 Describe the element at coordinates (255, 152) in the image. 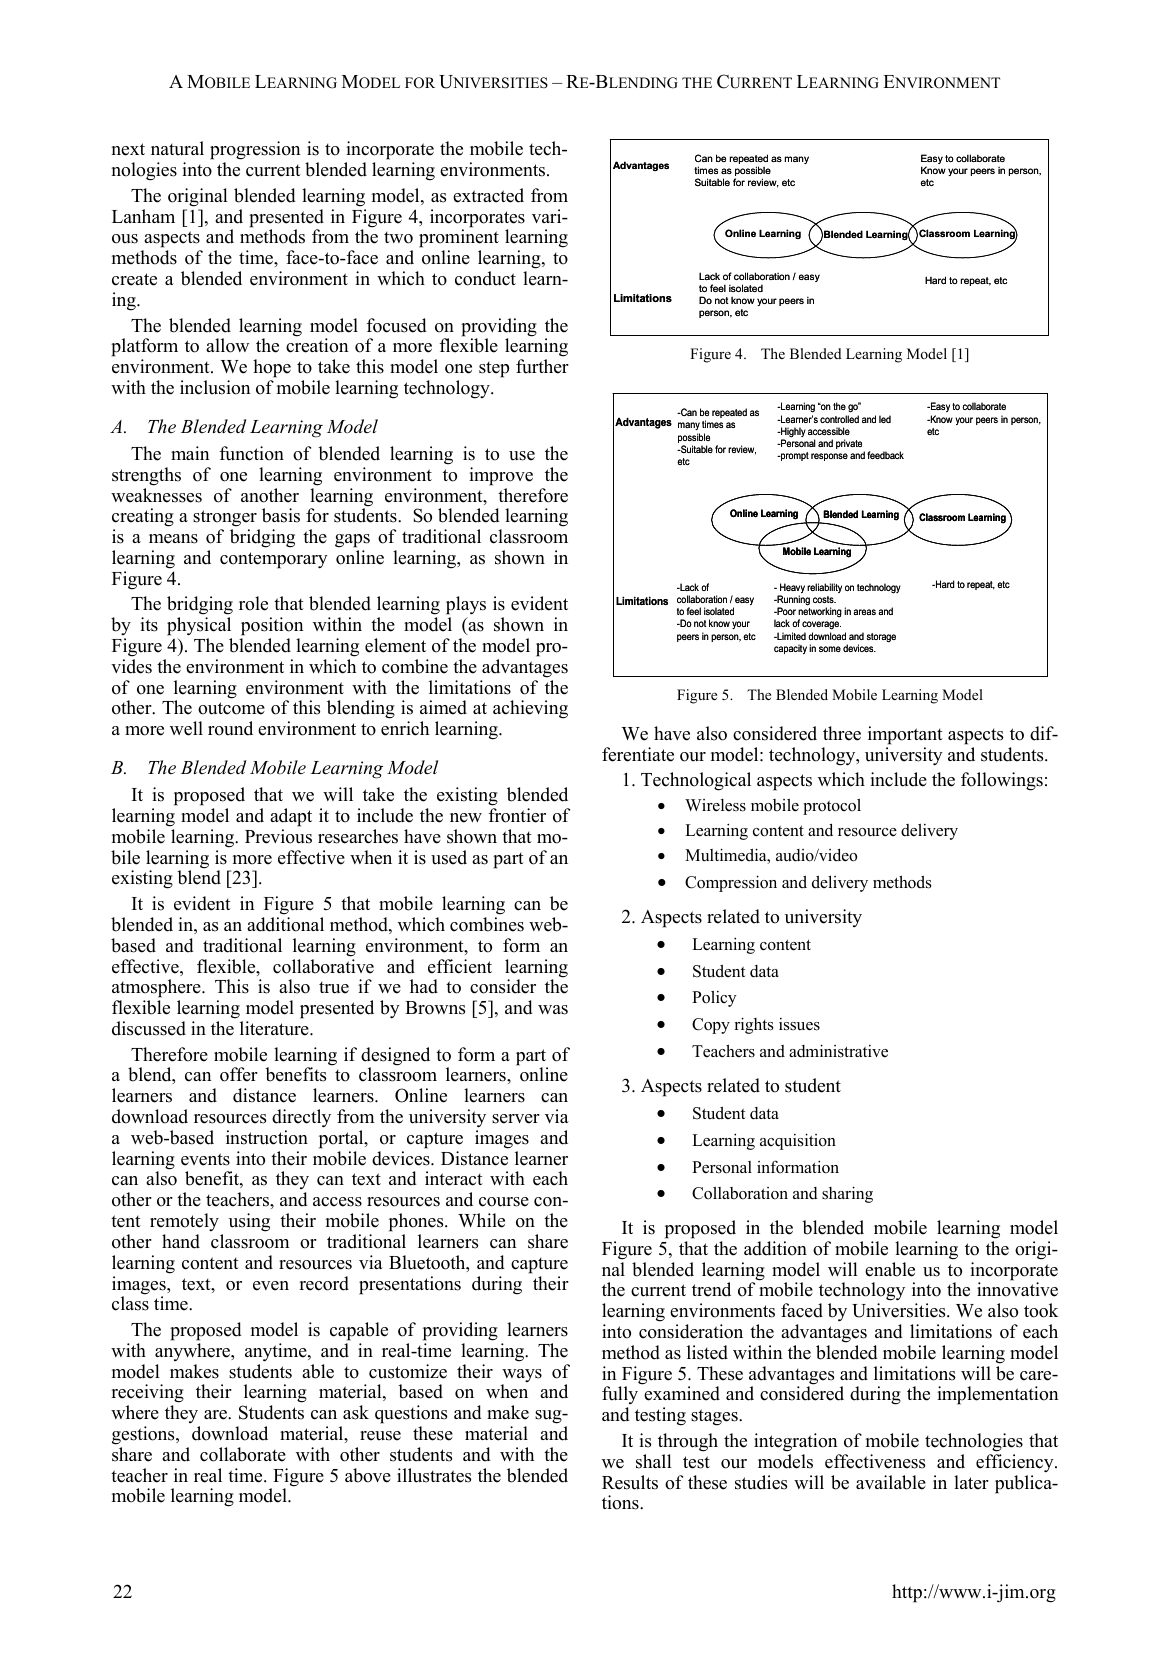

I see `progression` at that location.
